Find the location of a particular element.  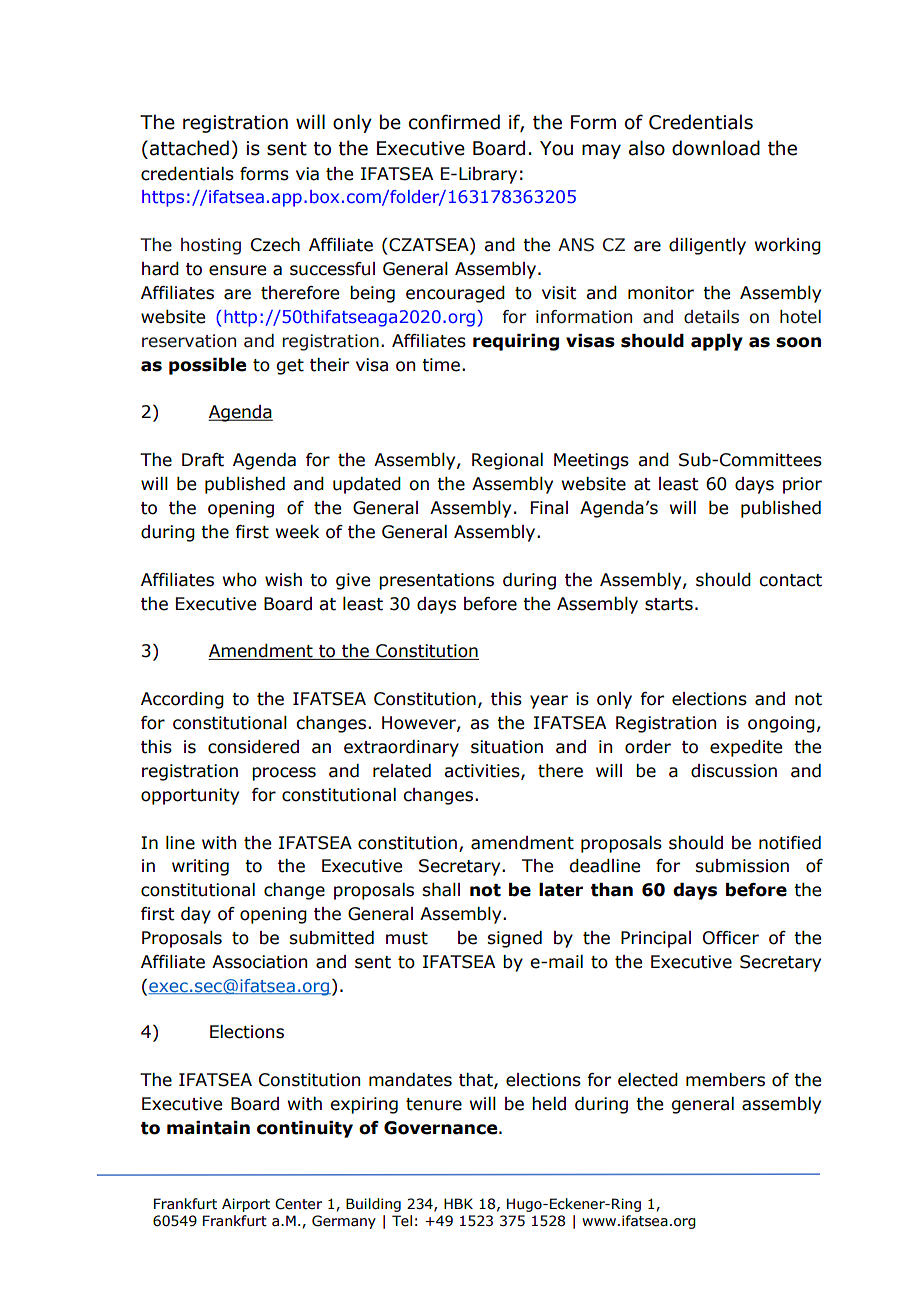

Final is located at coordinates (549, 508).
